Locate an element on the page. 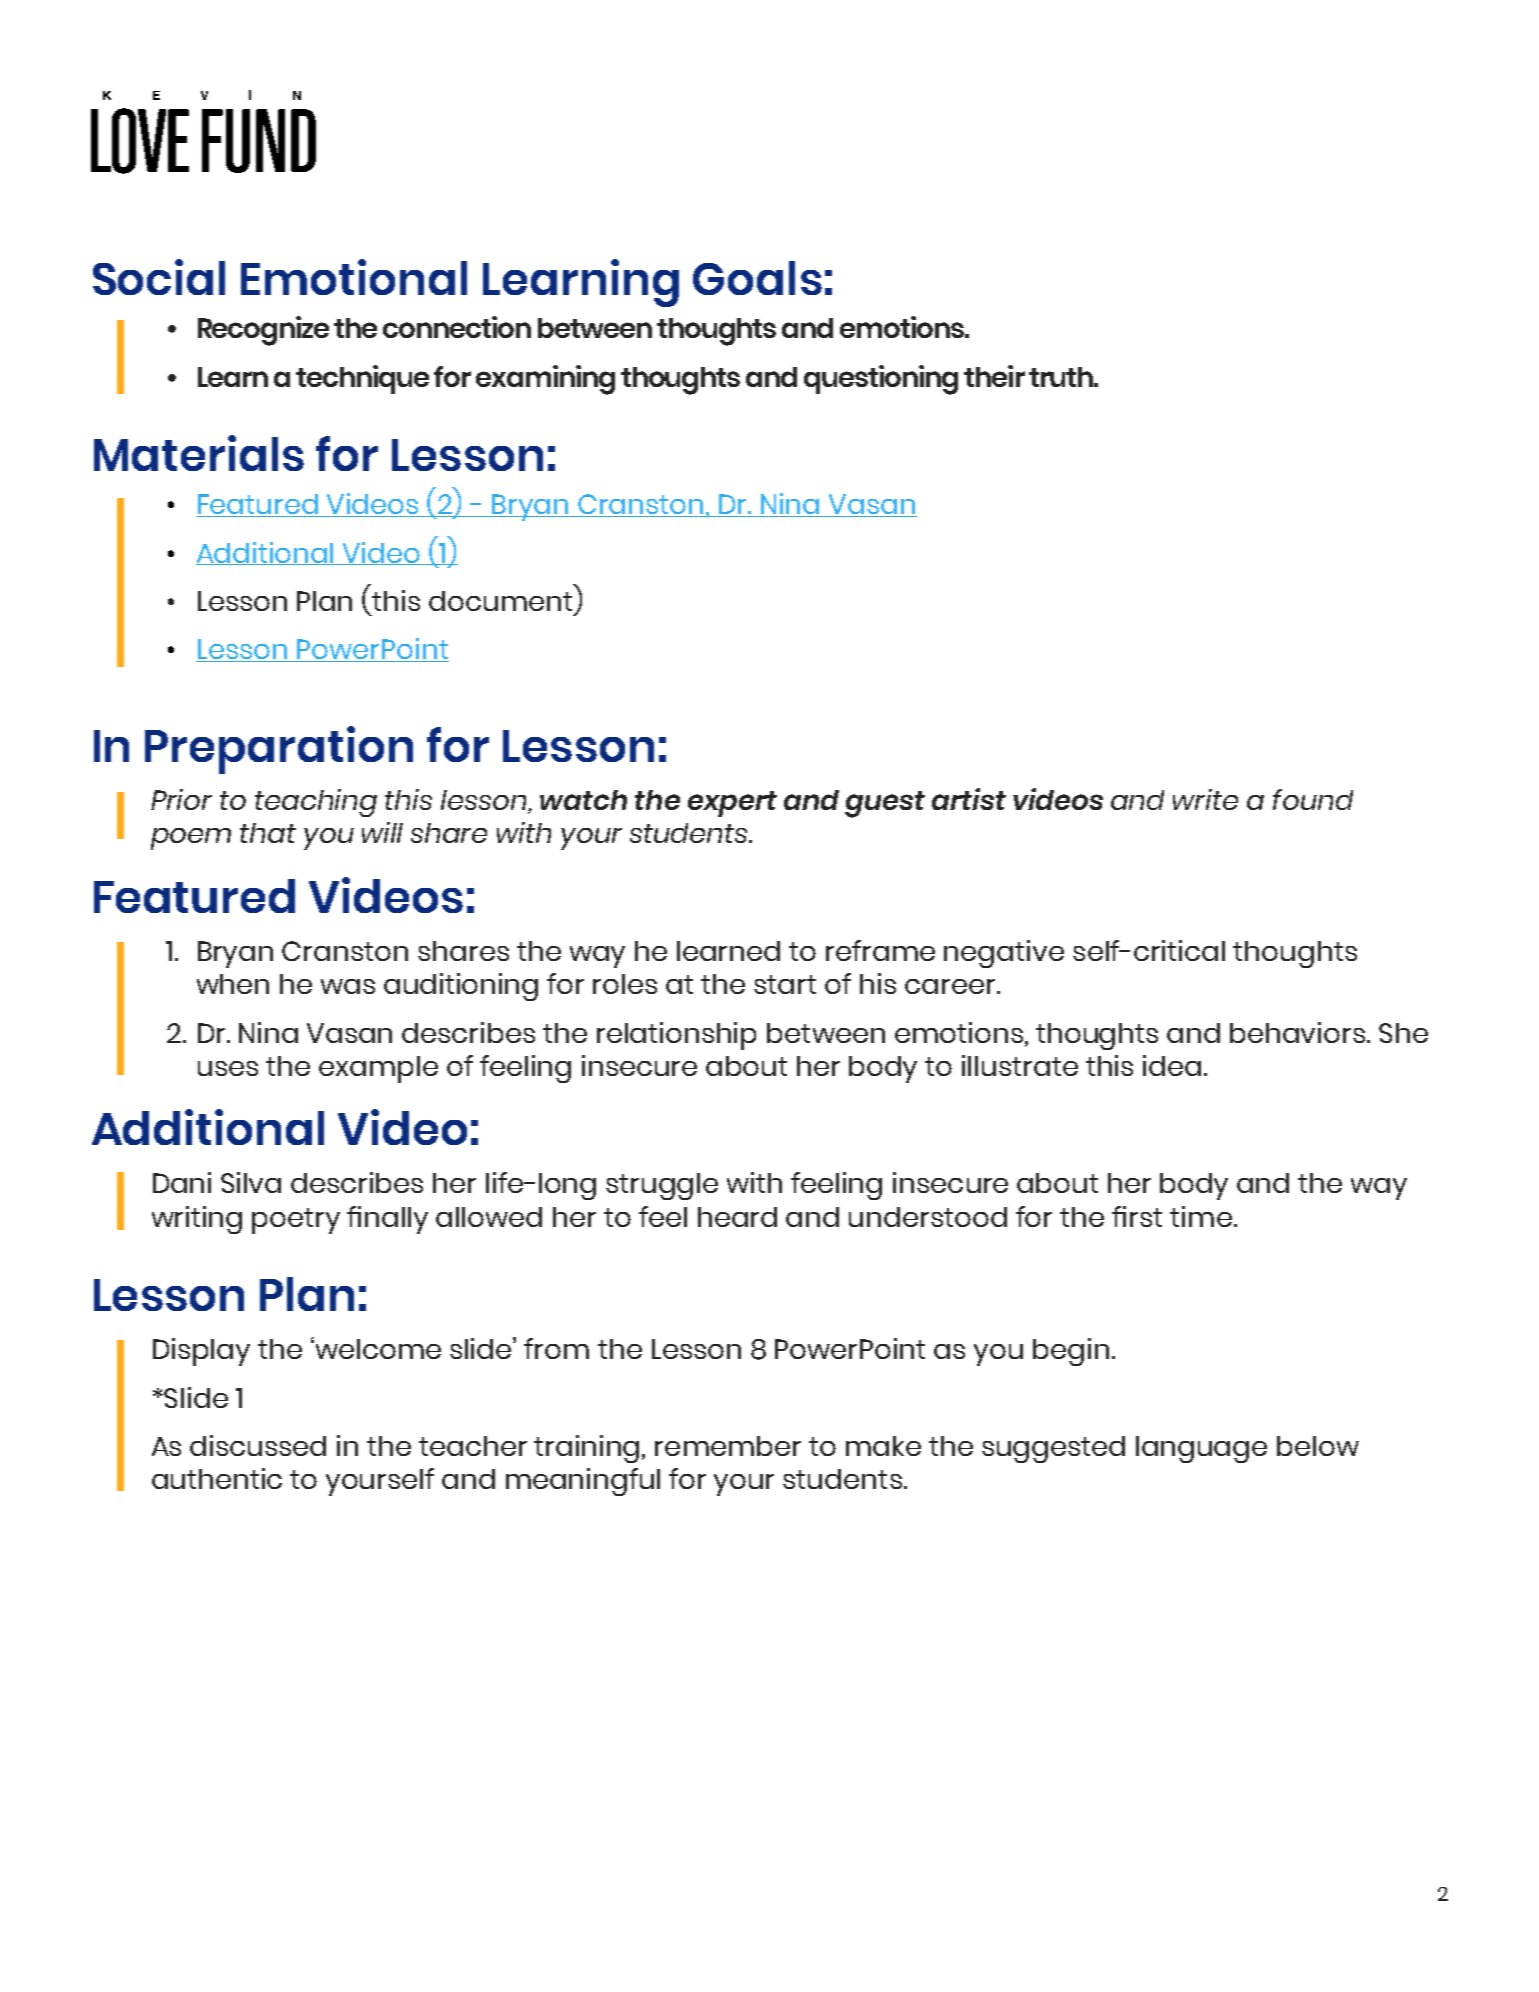 This document has width=1539, height=1992. questioning is located at coordinates (881, 380).
